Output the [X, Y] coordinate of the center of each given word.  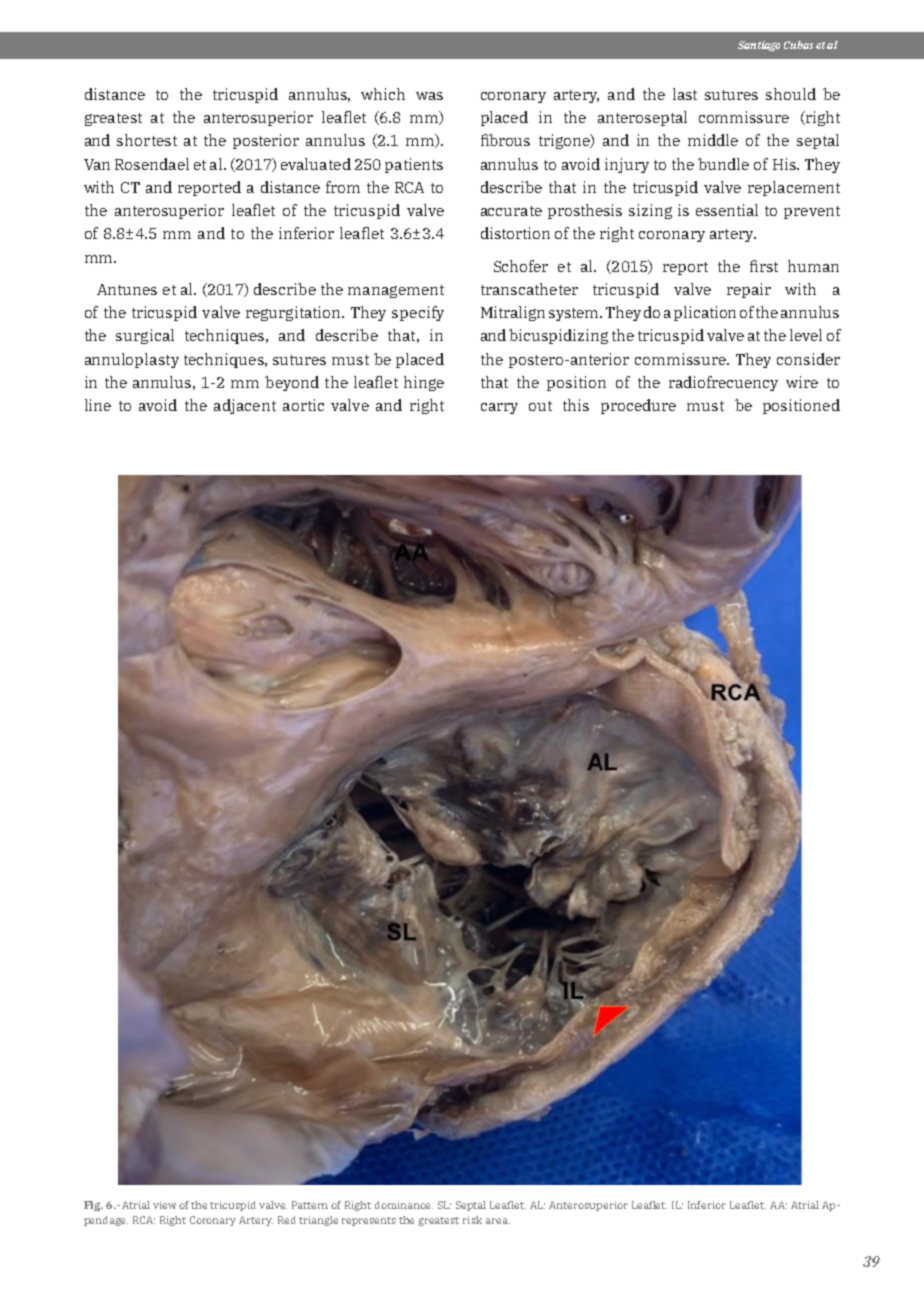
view [164, 1205]
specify [418, 313]
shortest [147, 140]
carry [499, 408]
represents [369, 1221]
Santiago [759, 46]
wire [802, 382]
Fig [93, 1206]
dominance [404, 1205]
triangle [318, 1221]
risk [472, 1220]
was [429, 96]
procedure [638, 406]
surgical [145, 336]
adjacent [245, 406]
